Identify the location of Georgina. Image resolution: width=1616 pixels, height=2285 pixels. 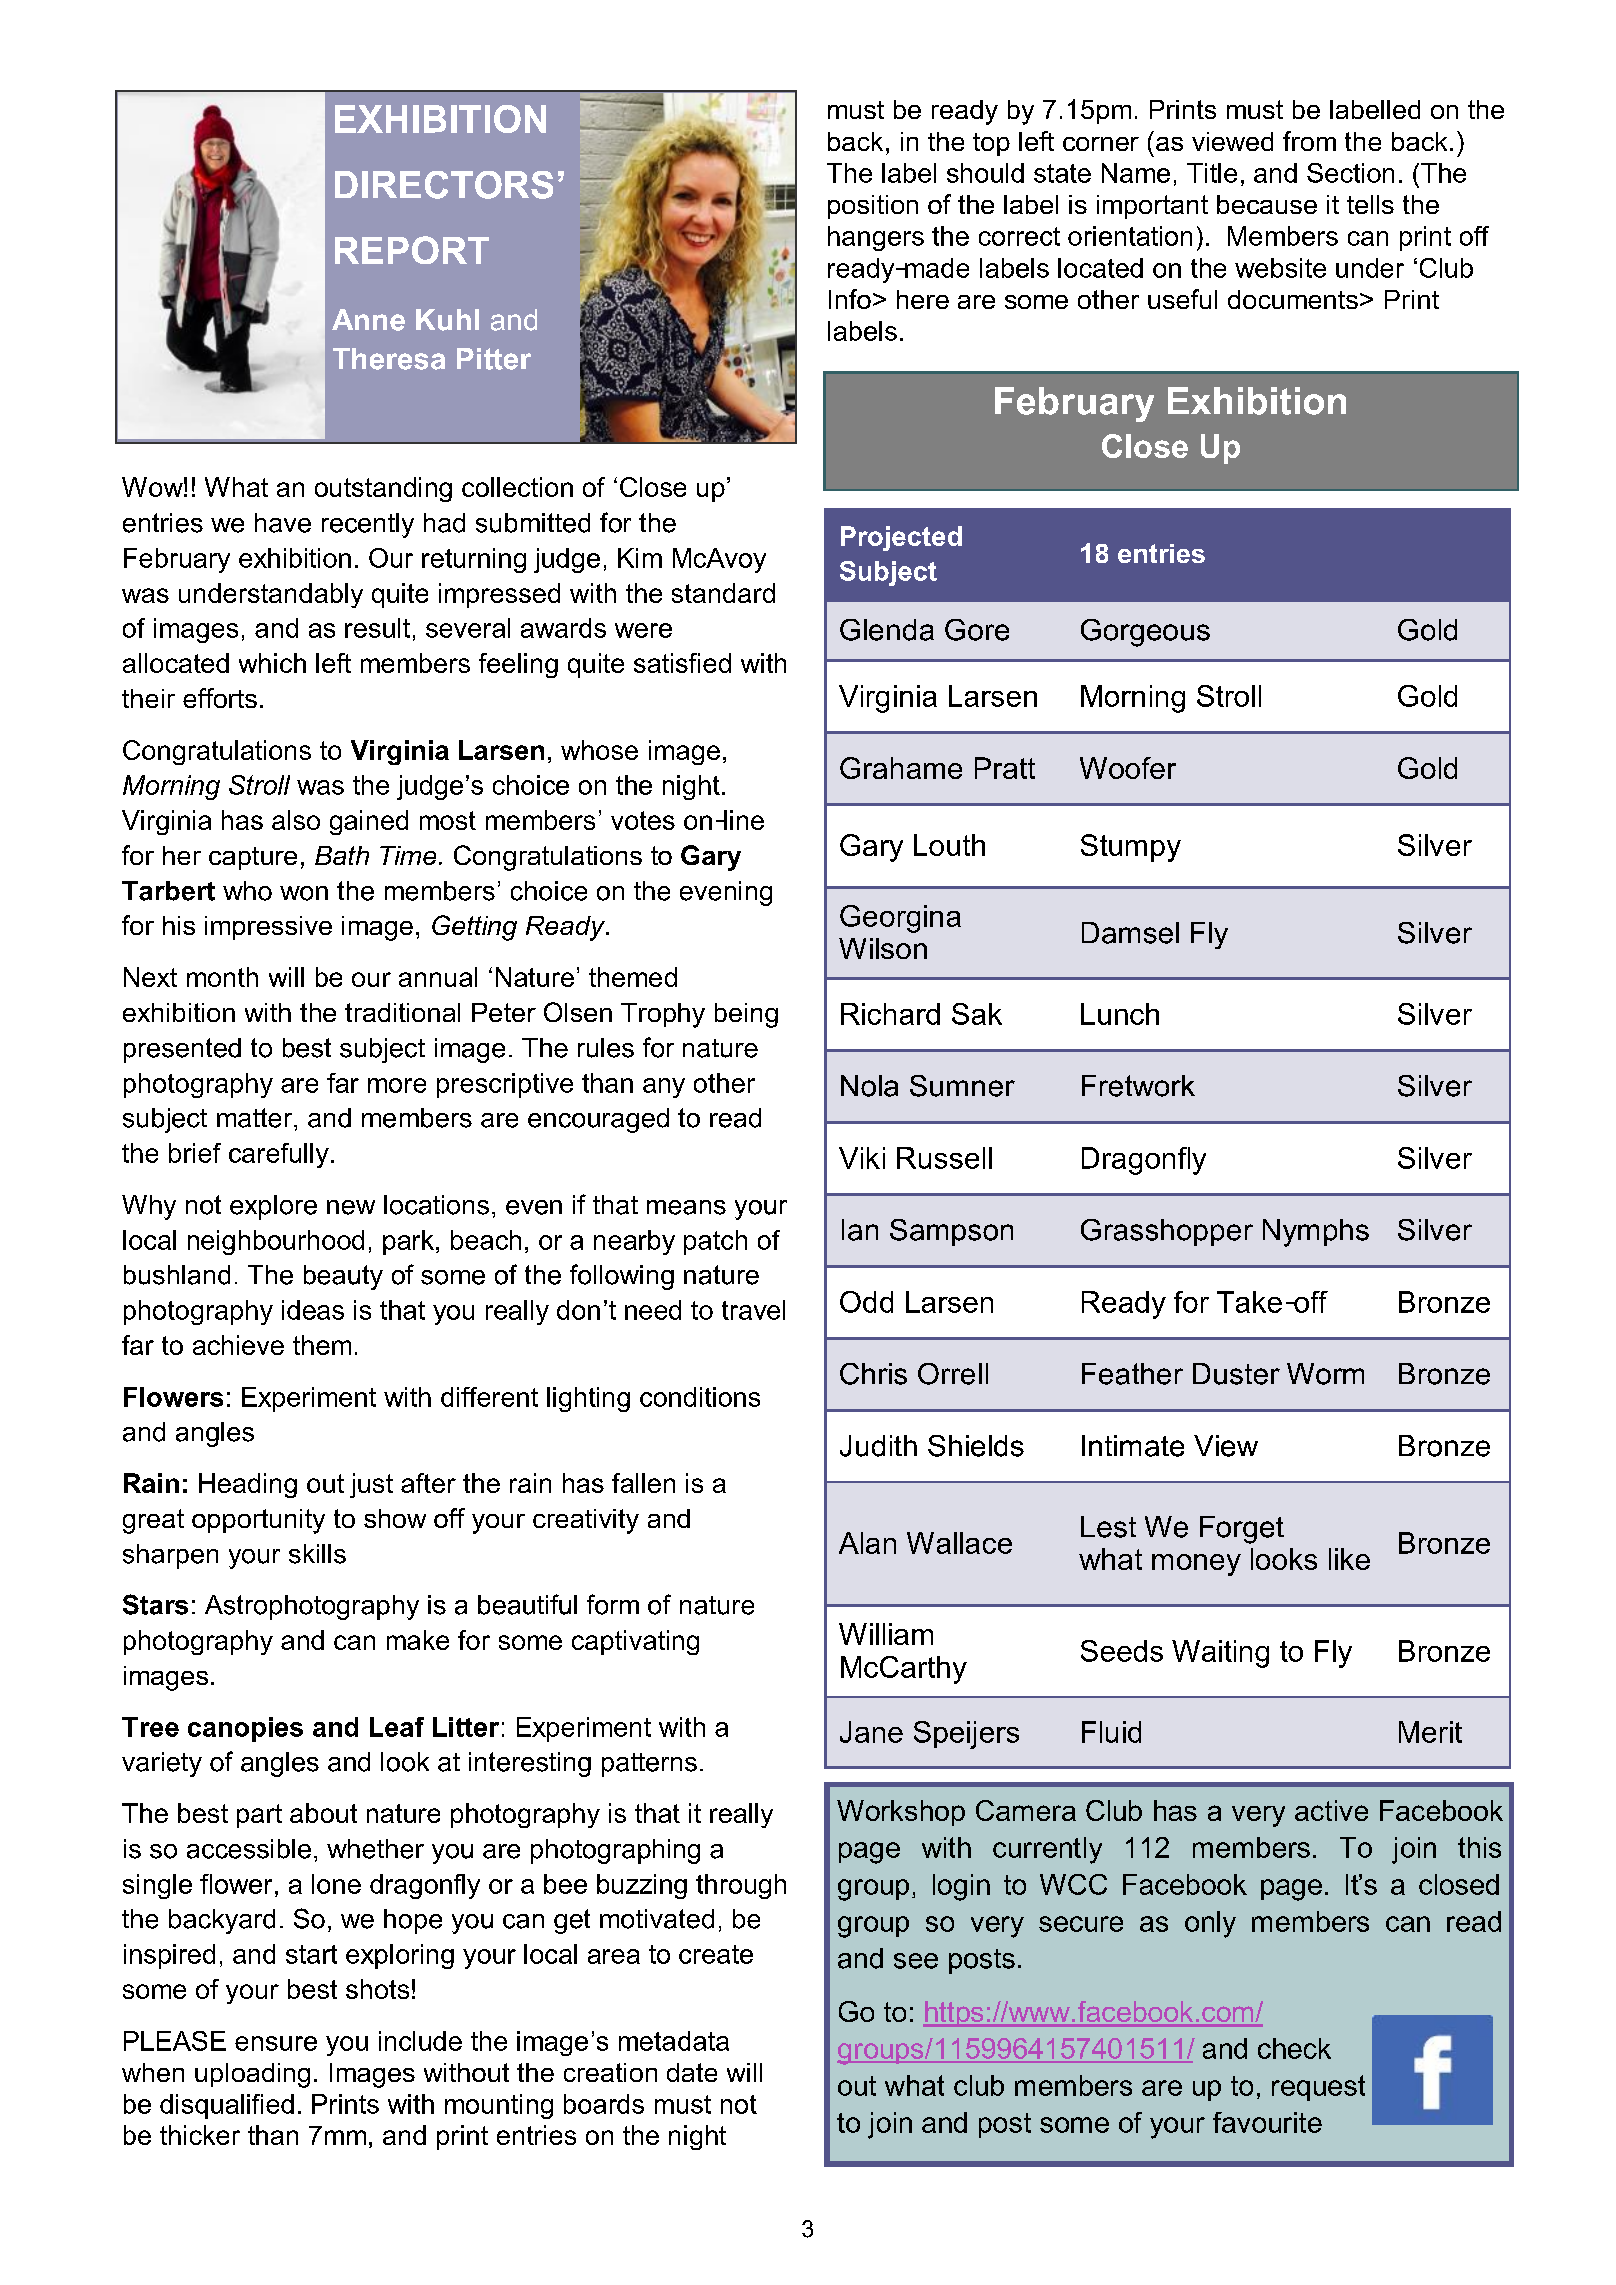
(900, 919).
